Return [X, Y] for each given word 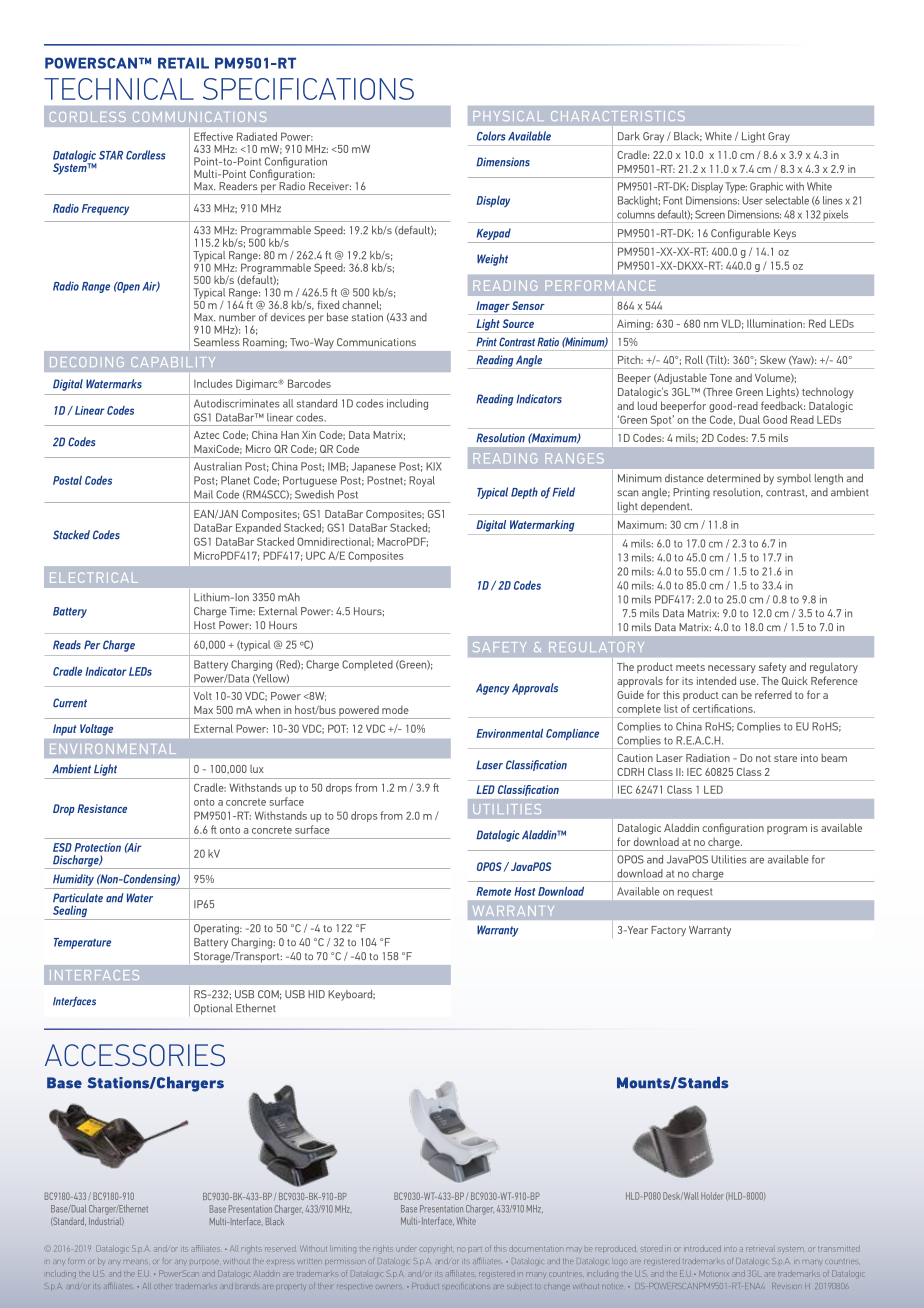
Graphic [766, 187]
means [136, 1262]
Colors [491, 136]
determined [733, 478]
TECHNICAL [119, 89]
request [695, 893]
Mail [203, 494]
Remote [493, 891]
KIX [434, 466]
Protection [97, 847]
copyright [435, 1249]
